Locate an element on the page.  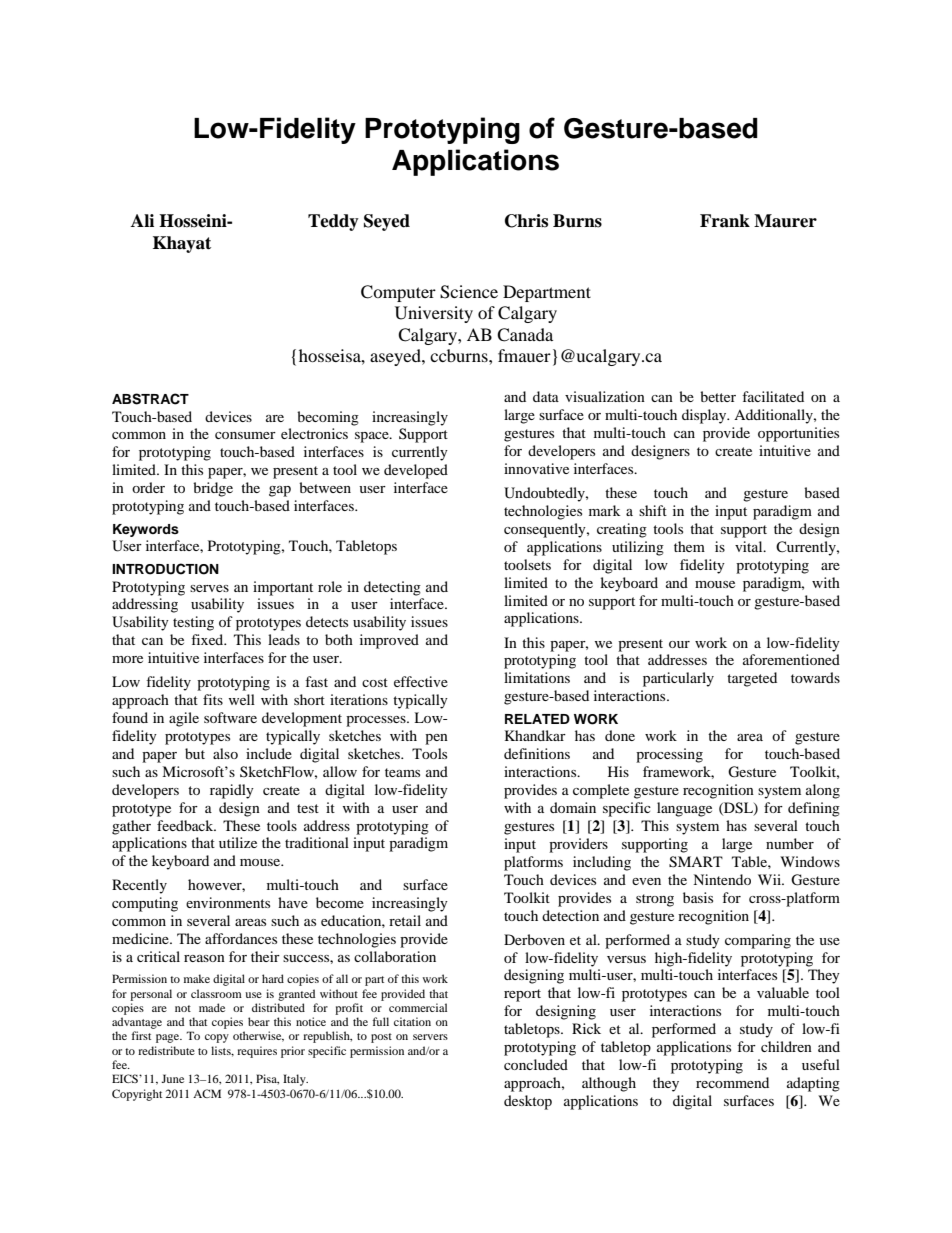
rapidly is located at coordinates (232, 791).
